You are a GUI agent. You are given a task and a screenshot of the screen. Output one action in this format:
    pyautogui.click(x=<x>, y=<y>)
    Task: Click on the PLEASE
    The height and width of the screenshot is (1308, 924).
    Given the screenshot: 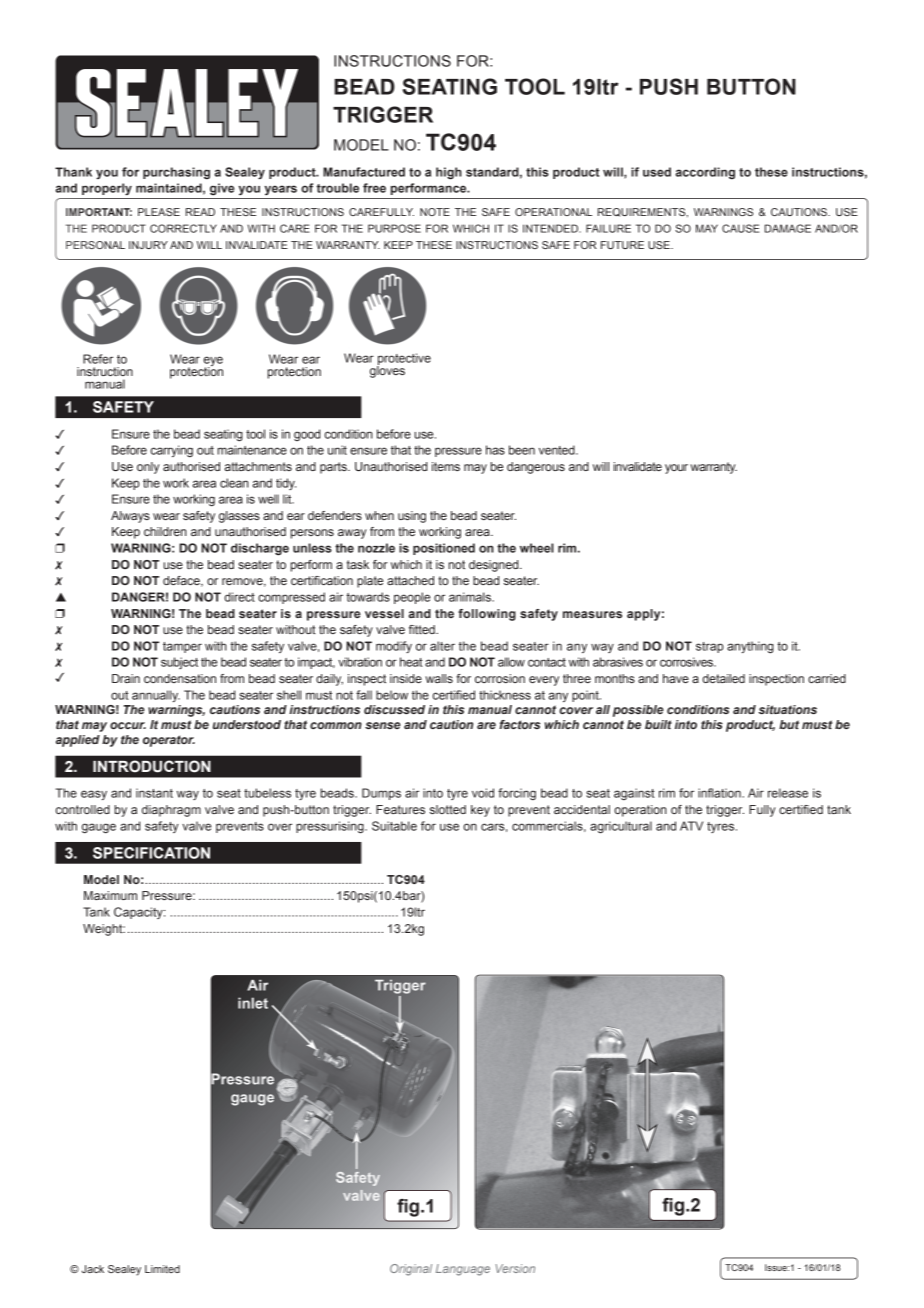 What is the action you would take?
    pyautogui.click(x=159, y=212)
